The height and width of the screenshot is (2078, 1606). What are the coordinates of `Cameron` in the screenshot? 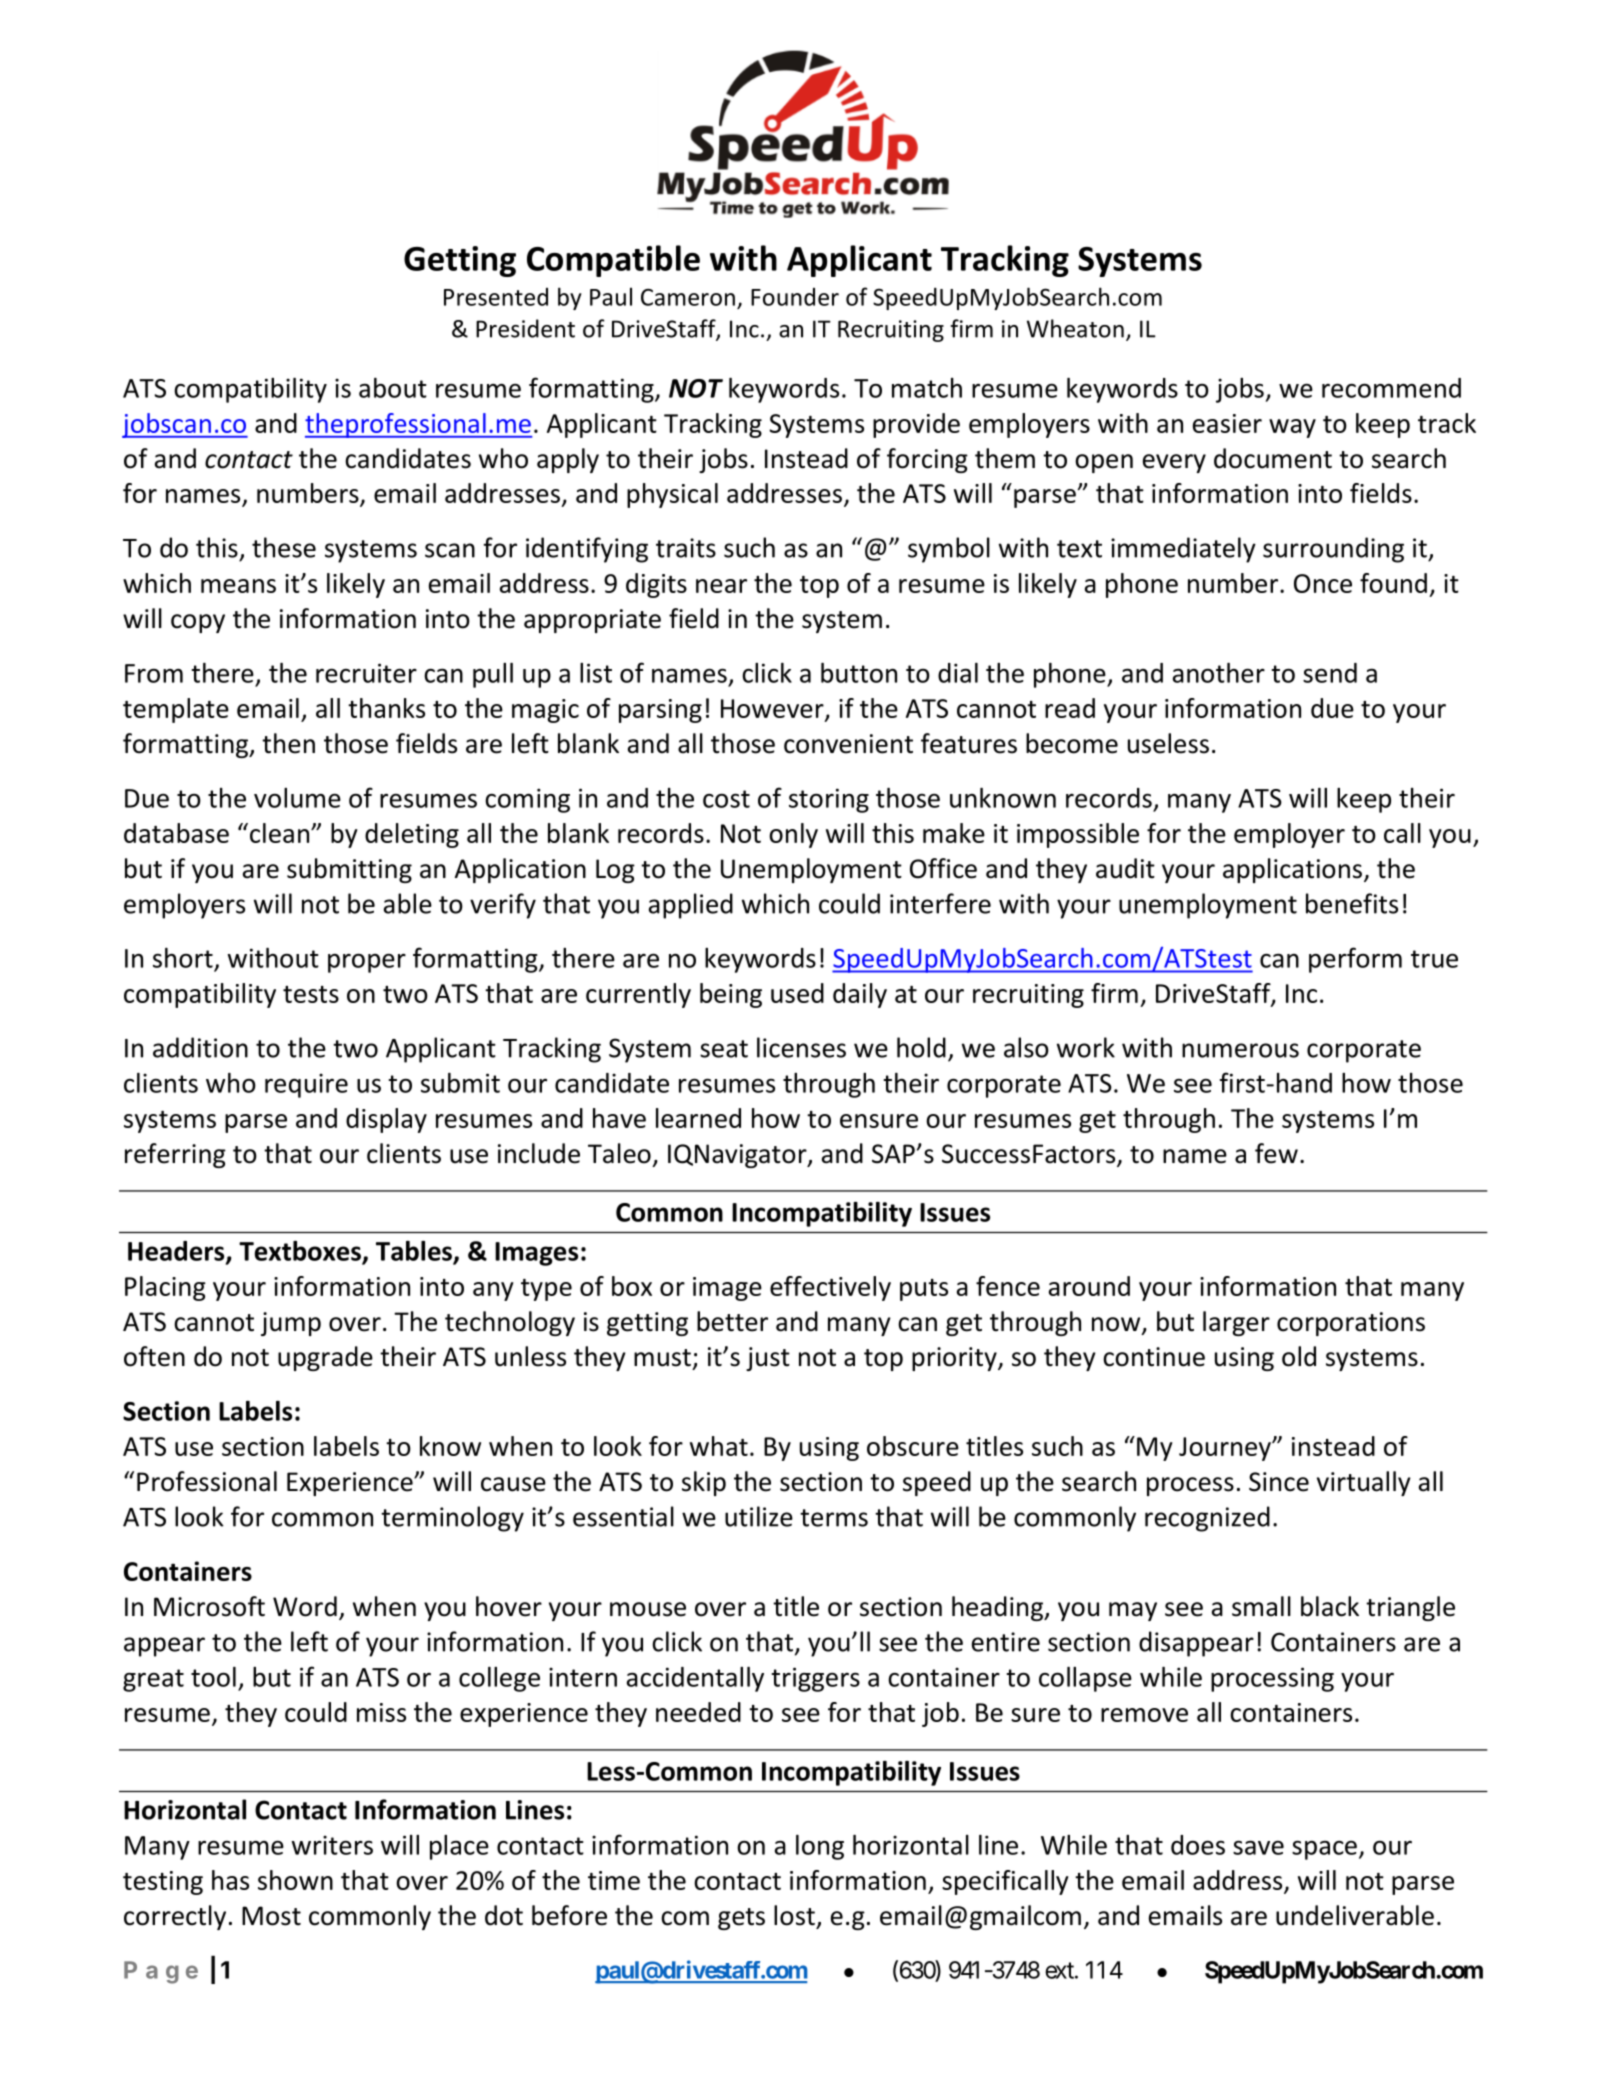 It's located at (688, 297).
